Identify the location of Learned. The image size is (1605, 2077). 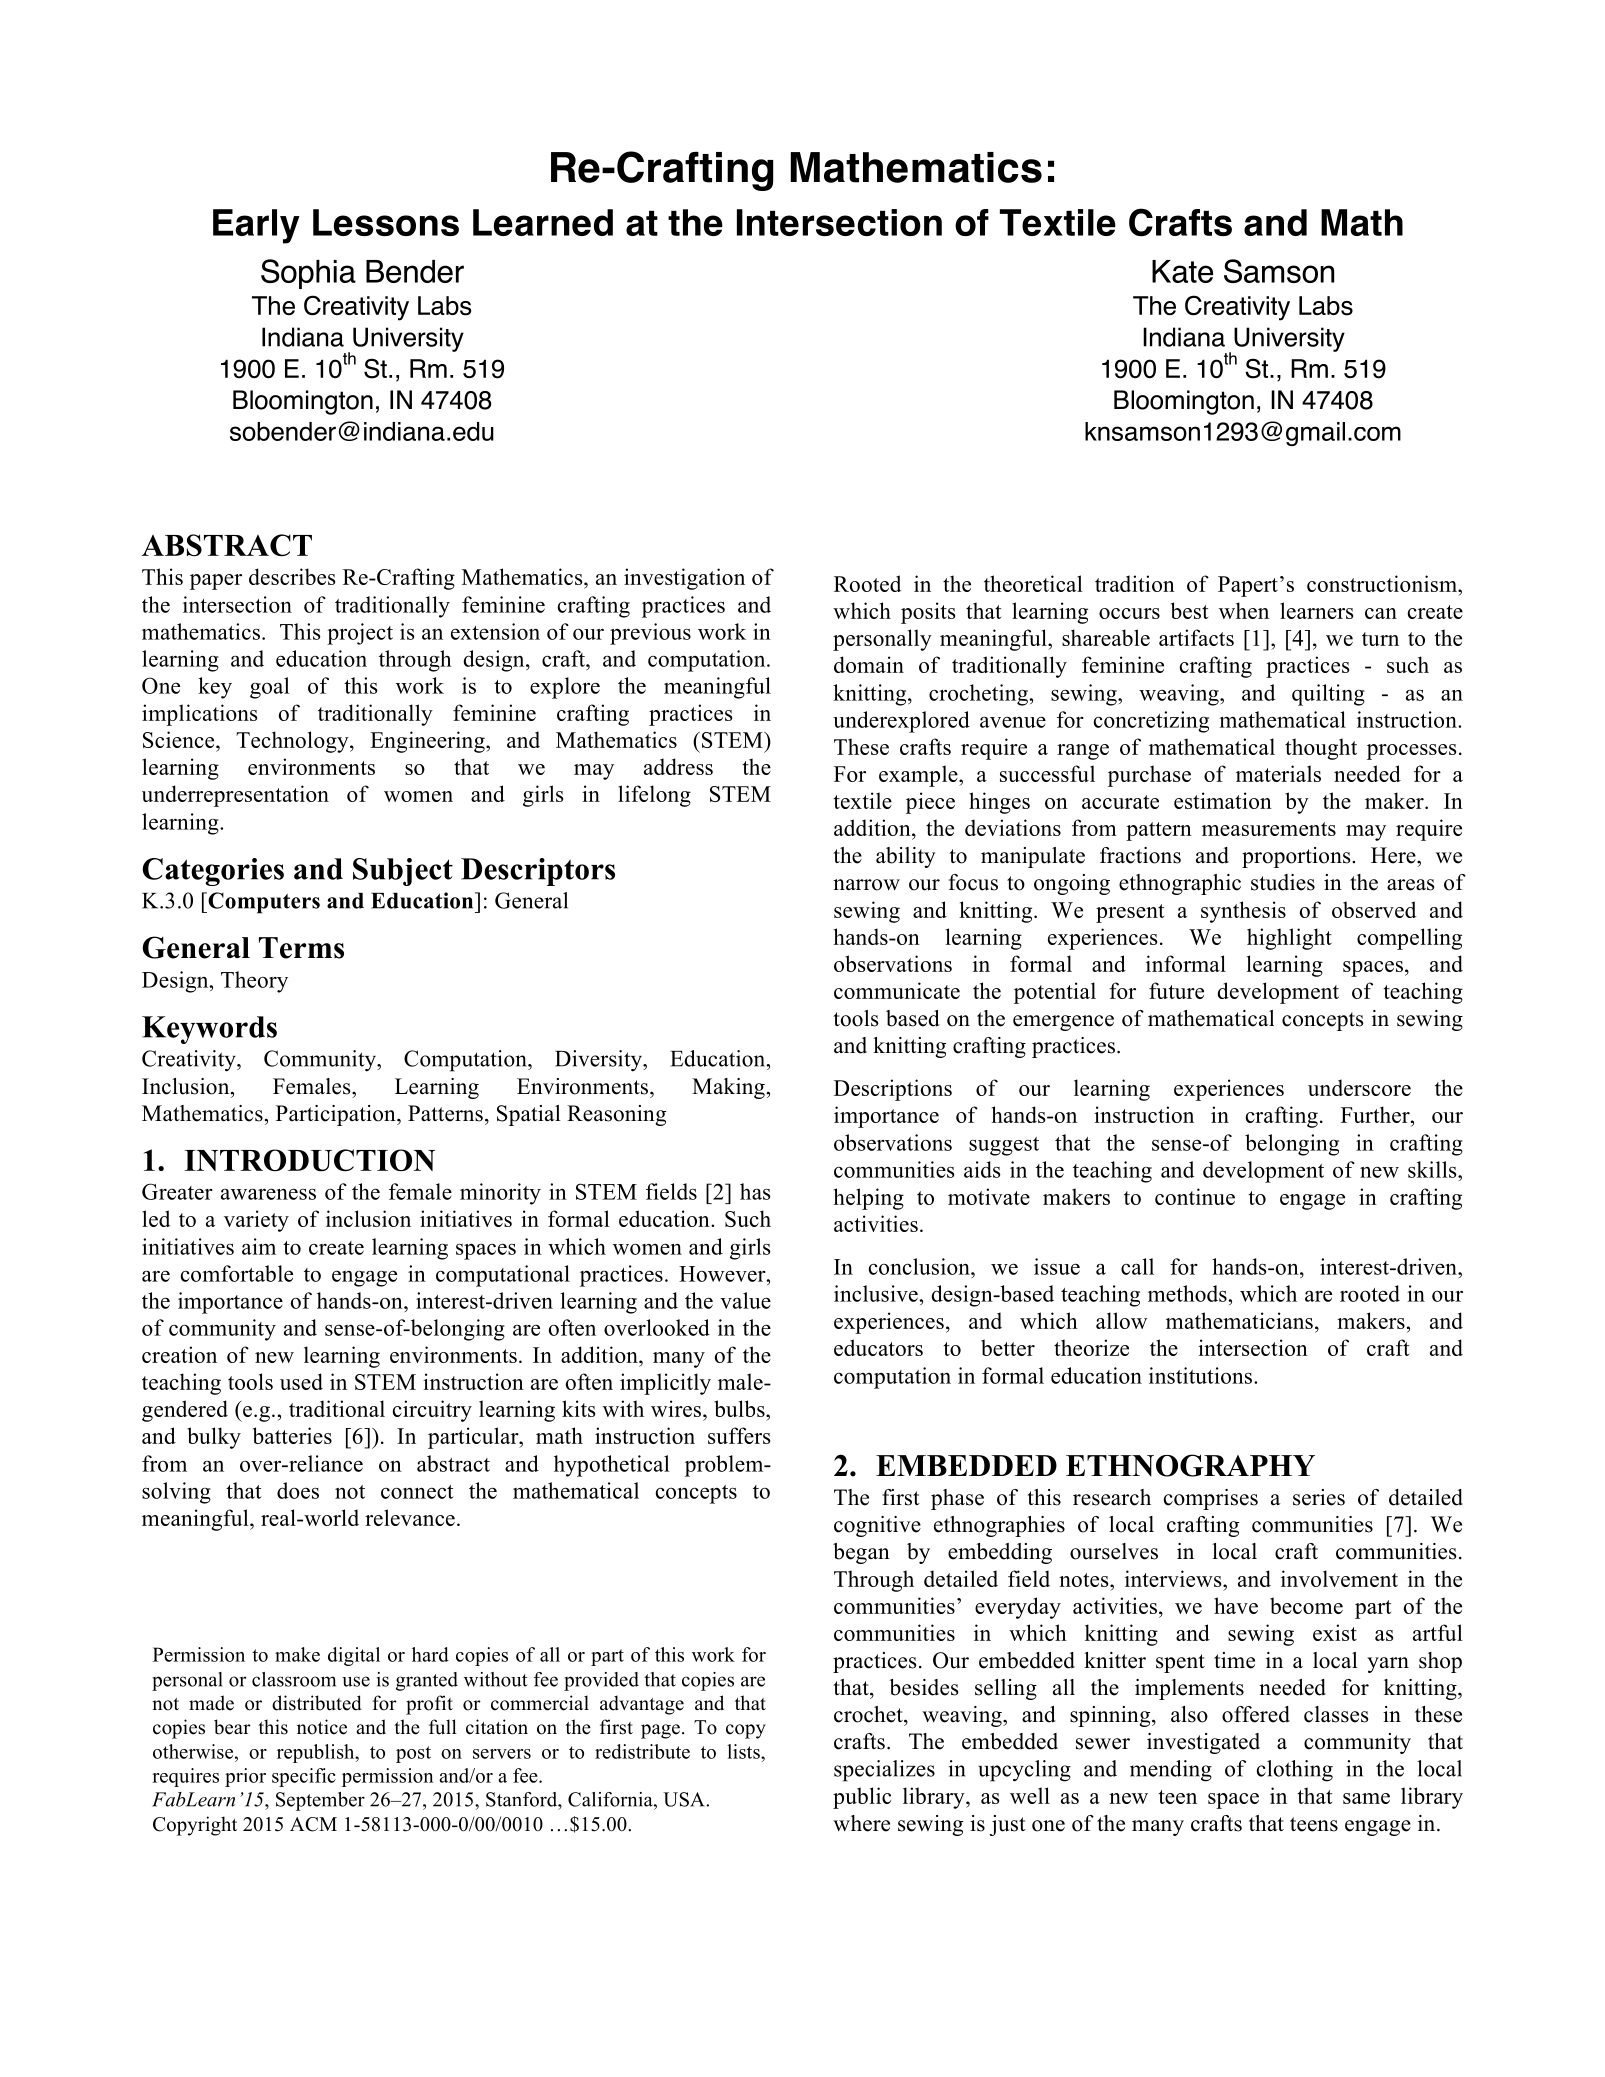
(543, 222).
